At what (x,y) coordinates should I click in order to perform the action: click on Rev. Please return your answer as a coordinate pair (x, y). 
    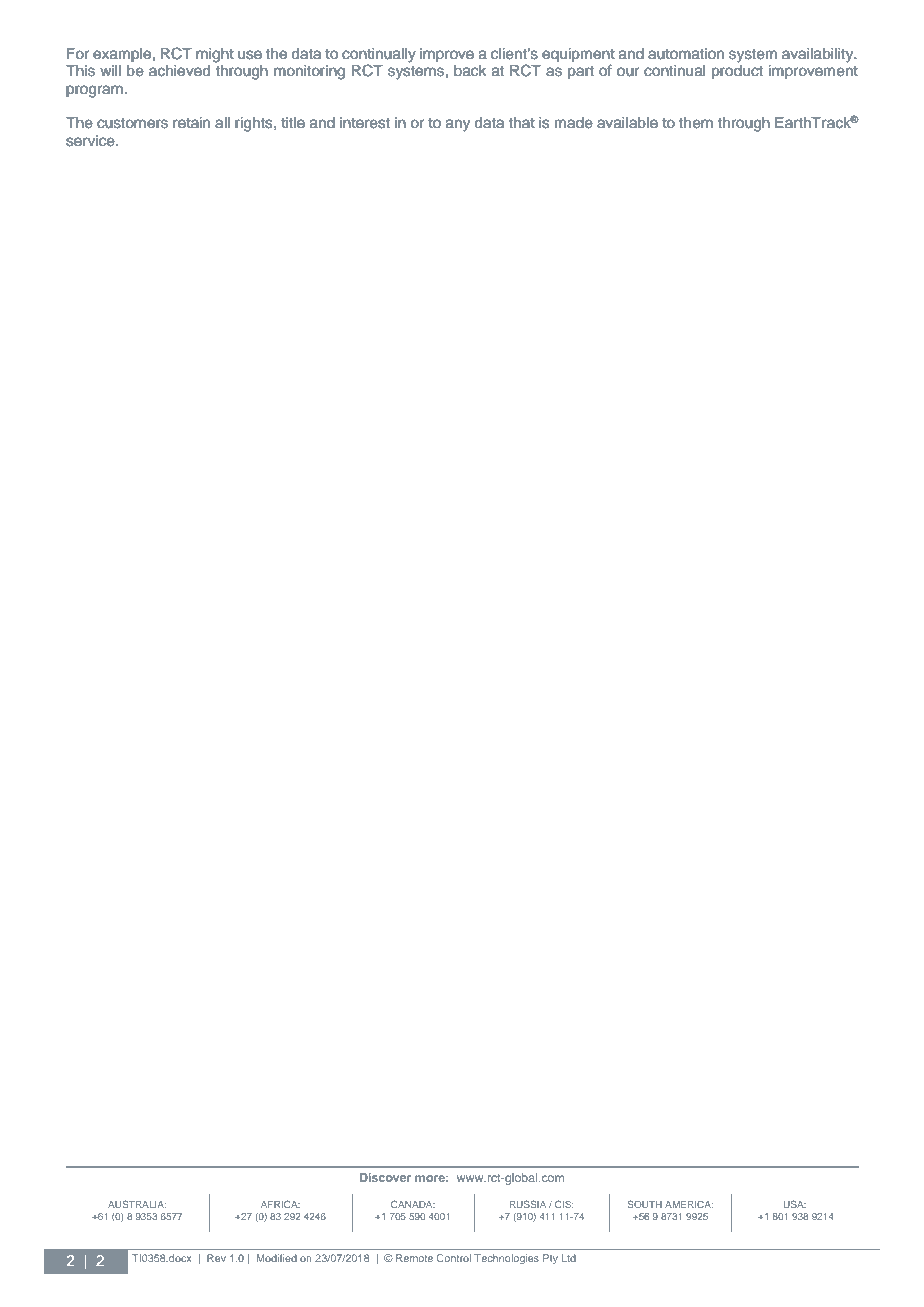
    Looking at the image, I should click on (216, 1258).
